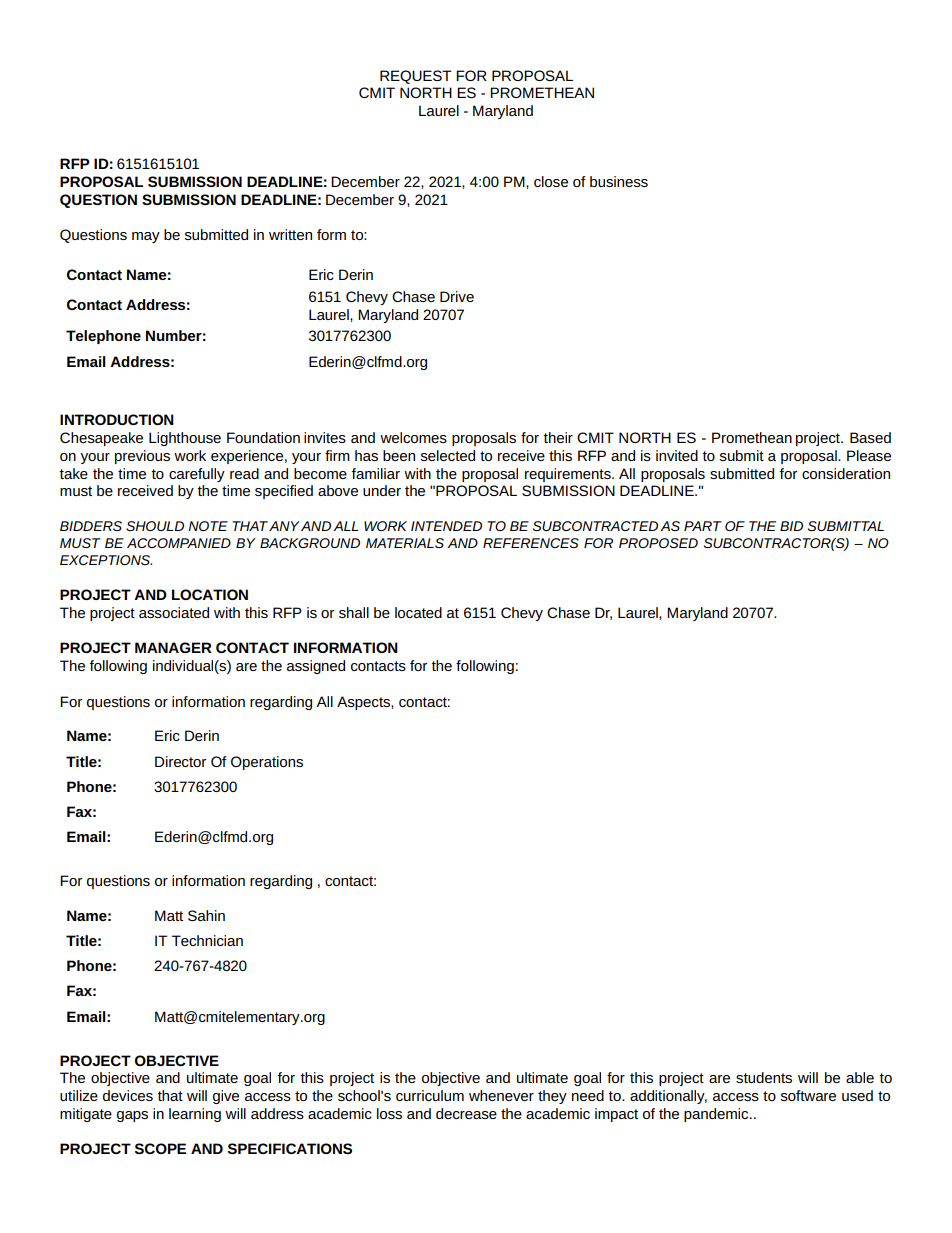 This image has height=1233, width=952. Describe the element at coordinates (146, 237) in the image. I see `may` at that location.
